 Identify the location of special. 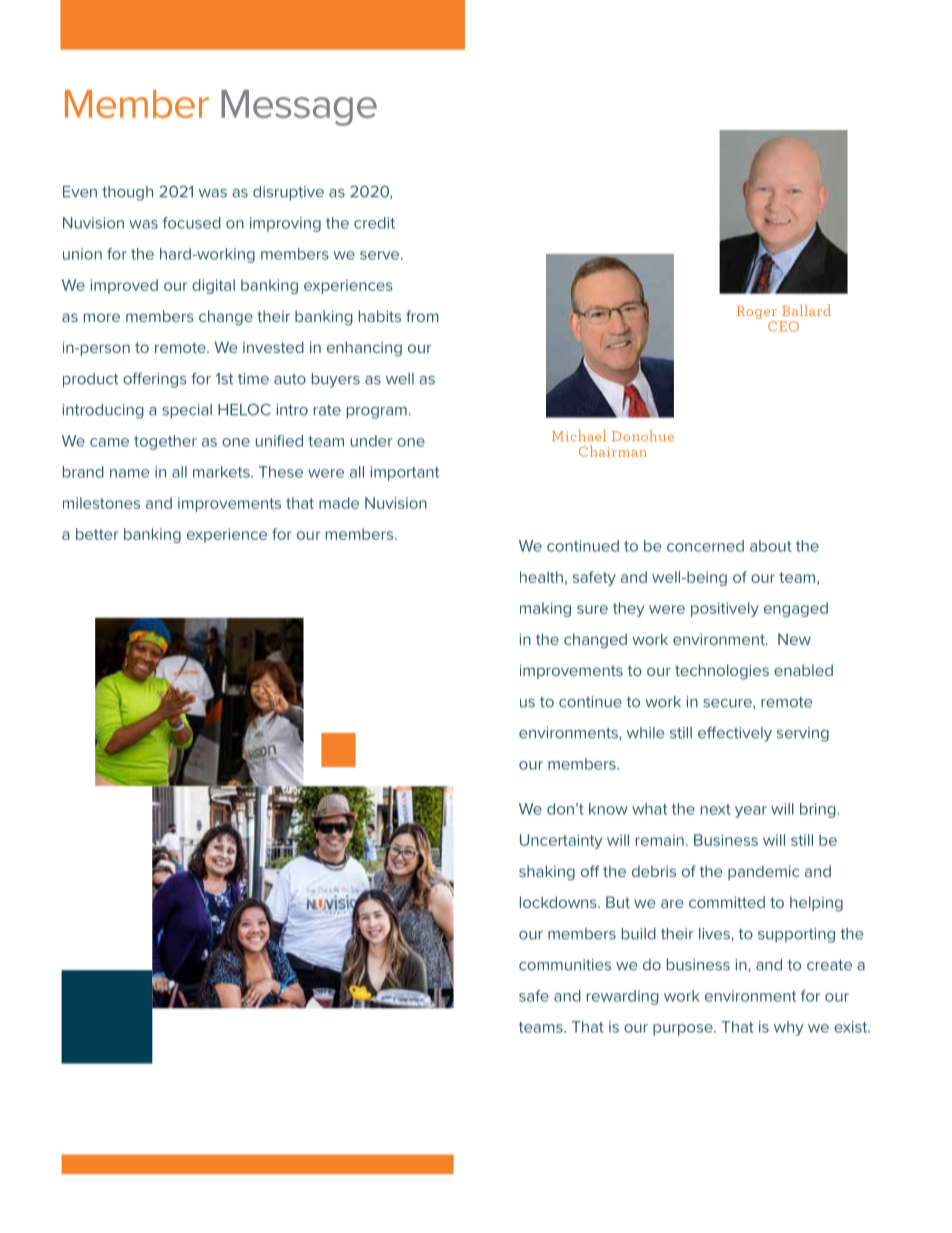
(187, 411).
